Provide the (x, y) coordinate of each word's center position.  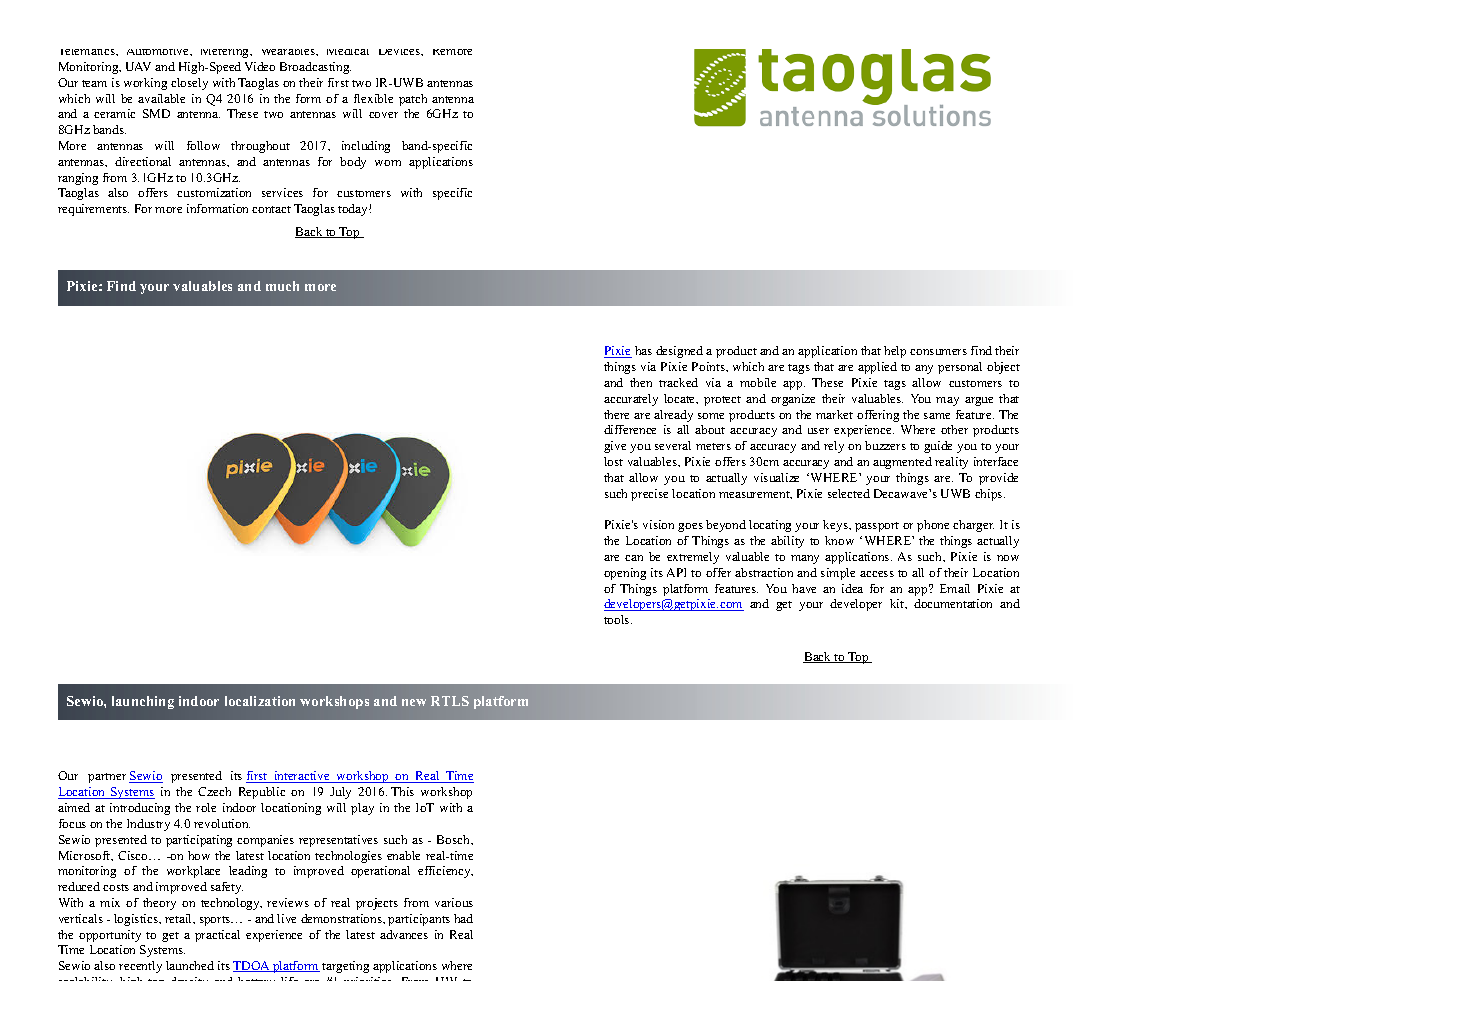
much (282, 286)
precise (649, 495)
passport (877, 527)
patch (413, 100)
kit (898, 604)
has (643, 350)
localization (260, 701)
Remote (452, 52)
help (895, 352)
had (463, 918)
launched (190, 965)
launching (143, 702)
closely (189, 84)
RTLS (450, 701)
